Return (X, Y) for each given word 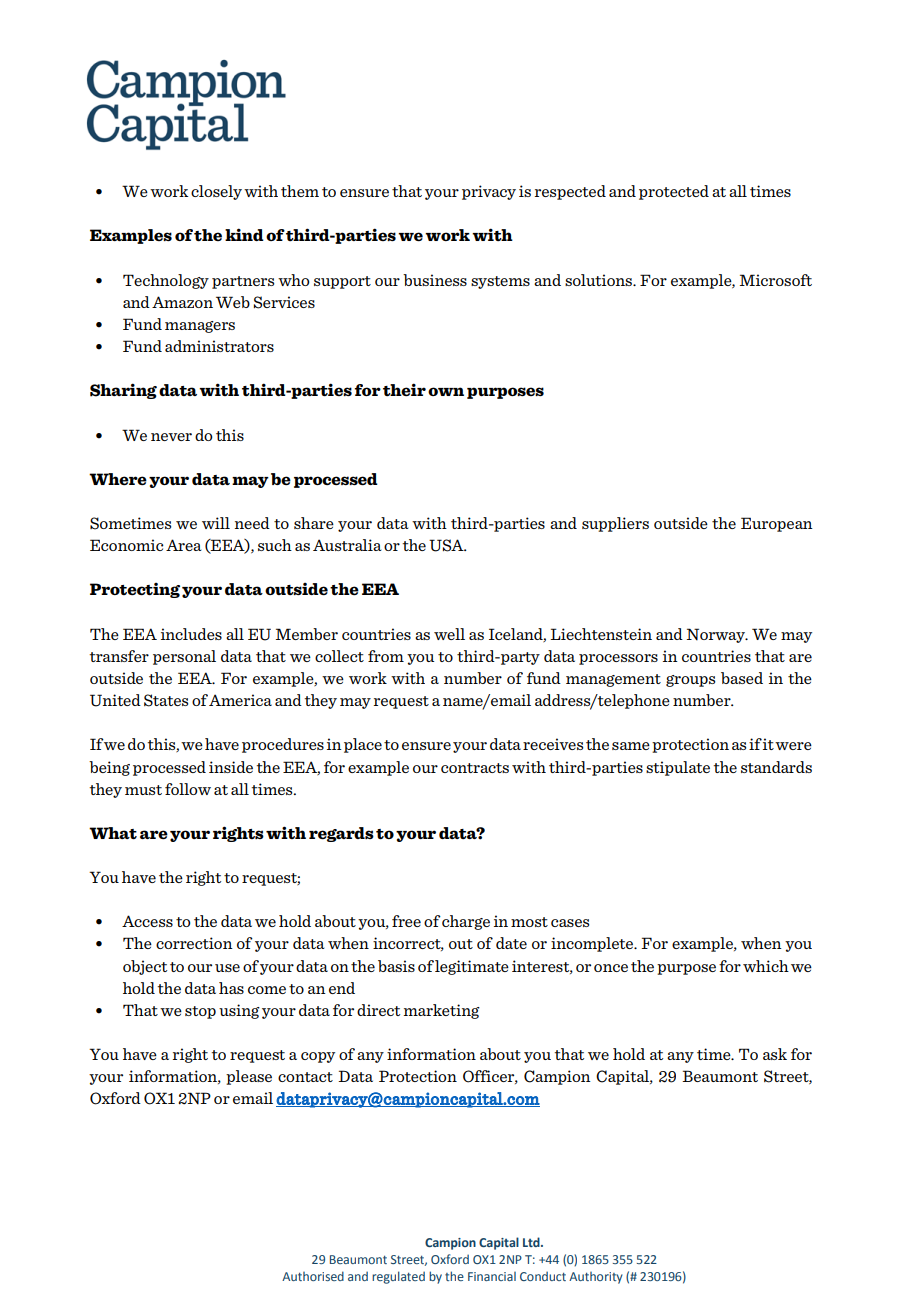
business (435, 280)
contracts (475, 768)
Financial (492, 1276)
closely (216, 192)
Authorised (313, 1276)
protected (674, 192)
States (166, 700)
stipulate (678, 768)
